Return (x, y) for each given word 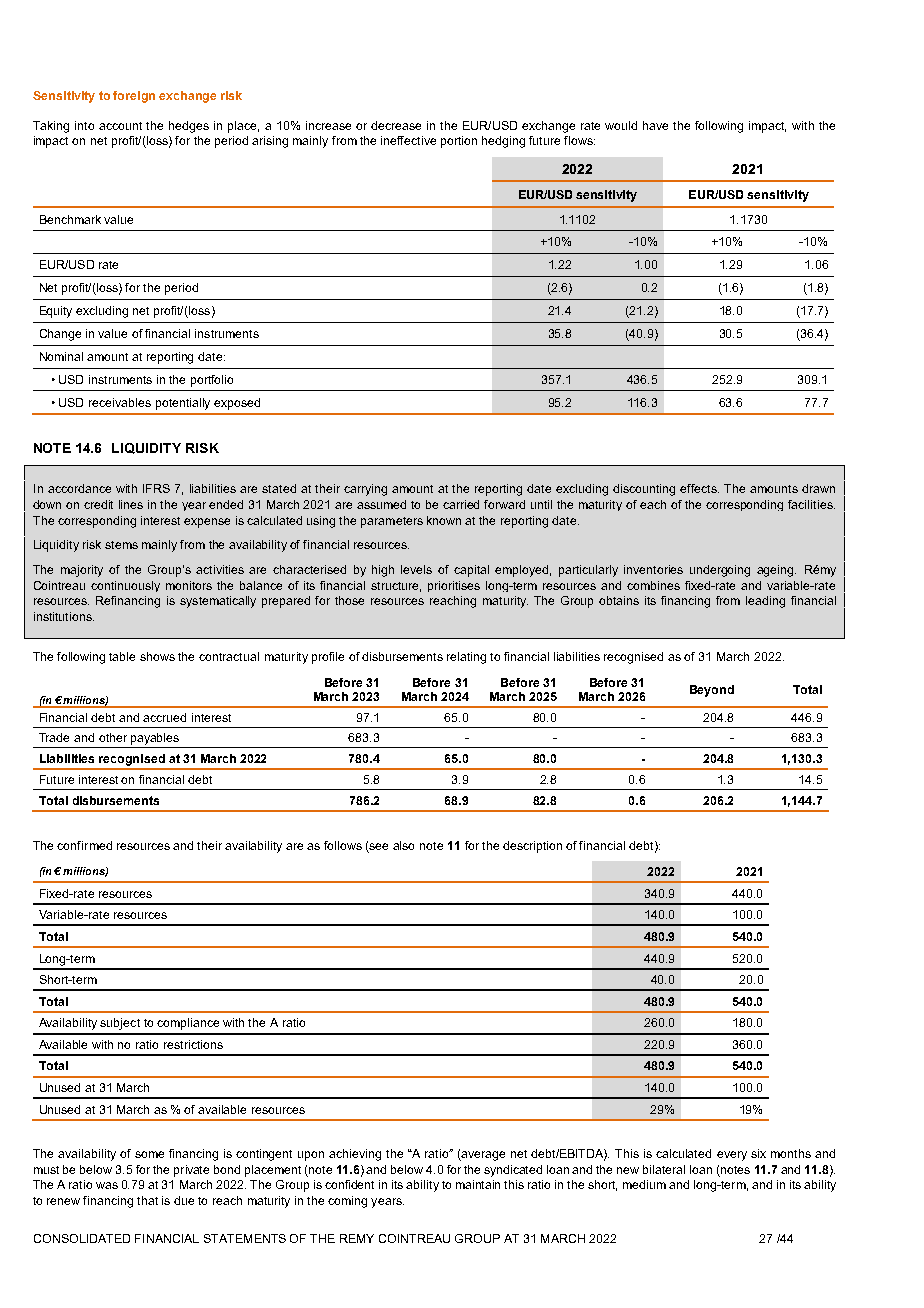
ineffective (408, 140)
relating (466, 658)
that (147, 1200)
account (120, 126)
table (122, 656)
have (655, 125)
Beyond (712, 691)
